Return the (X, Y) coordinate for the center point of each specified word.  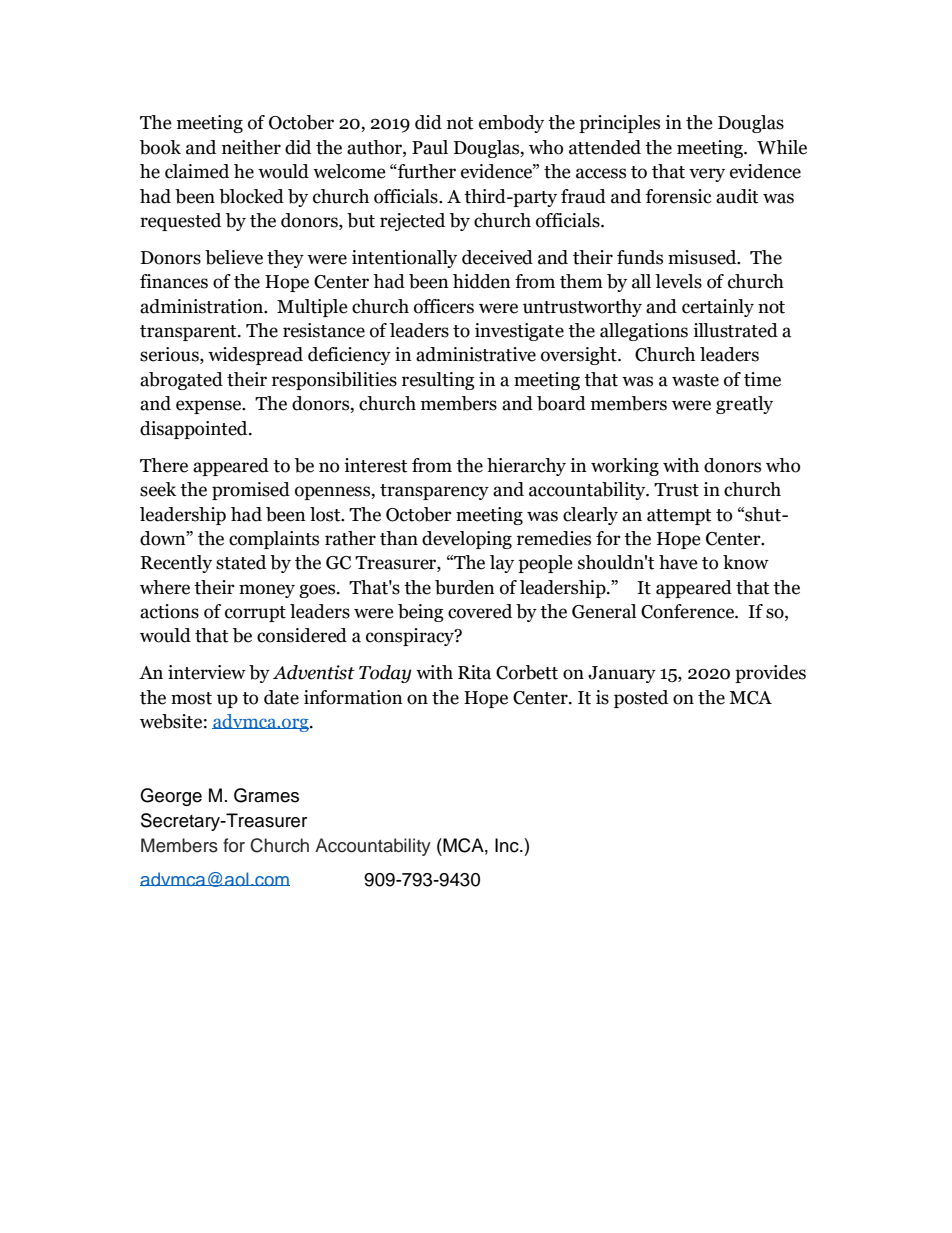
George (171, 797)
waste (695, 380)
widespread (255, 356)
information (353, 697)
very (707, 175)
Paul (430, 147)
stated (241, 562)
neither (251, 147)
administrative (476, 354)
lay (502, 564)
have (678, 562)
